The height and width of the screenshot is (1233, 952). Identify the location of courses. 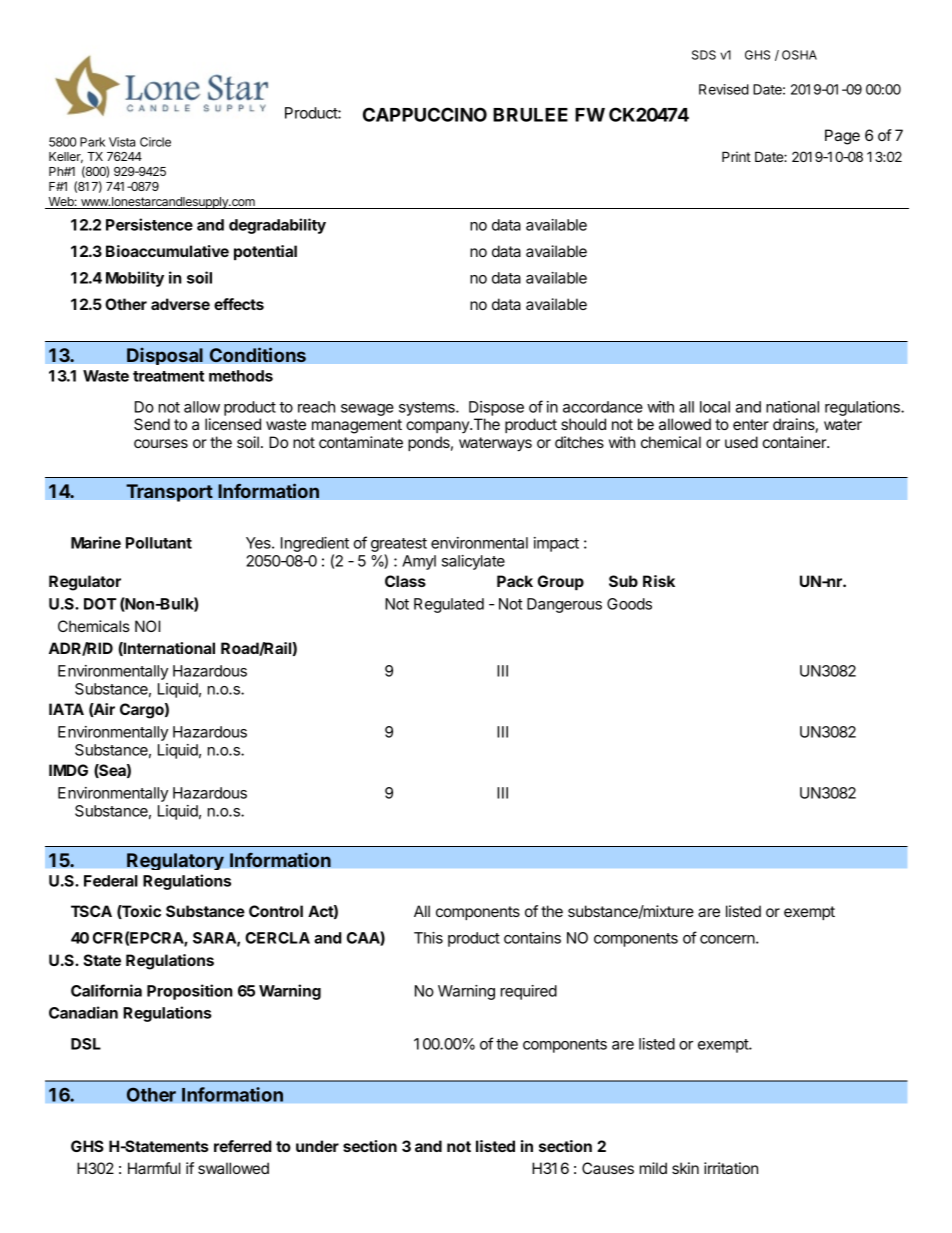
(161, 443).
